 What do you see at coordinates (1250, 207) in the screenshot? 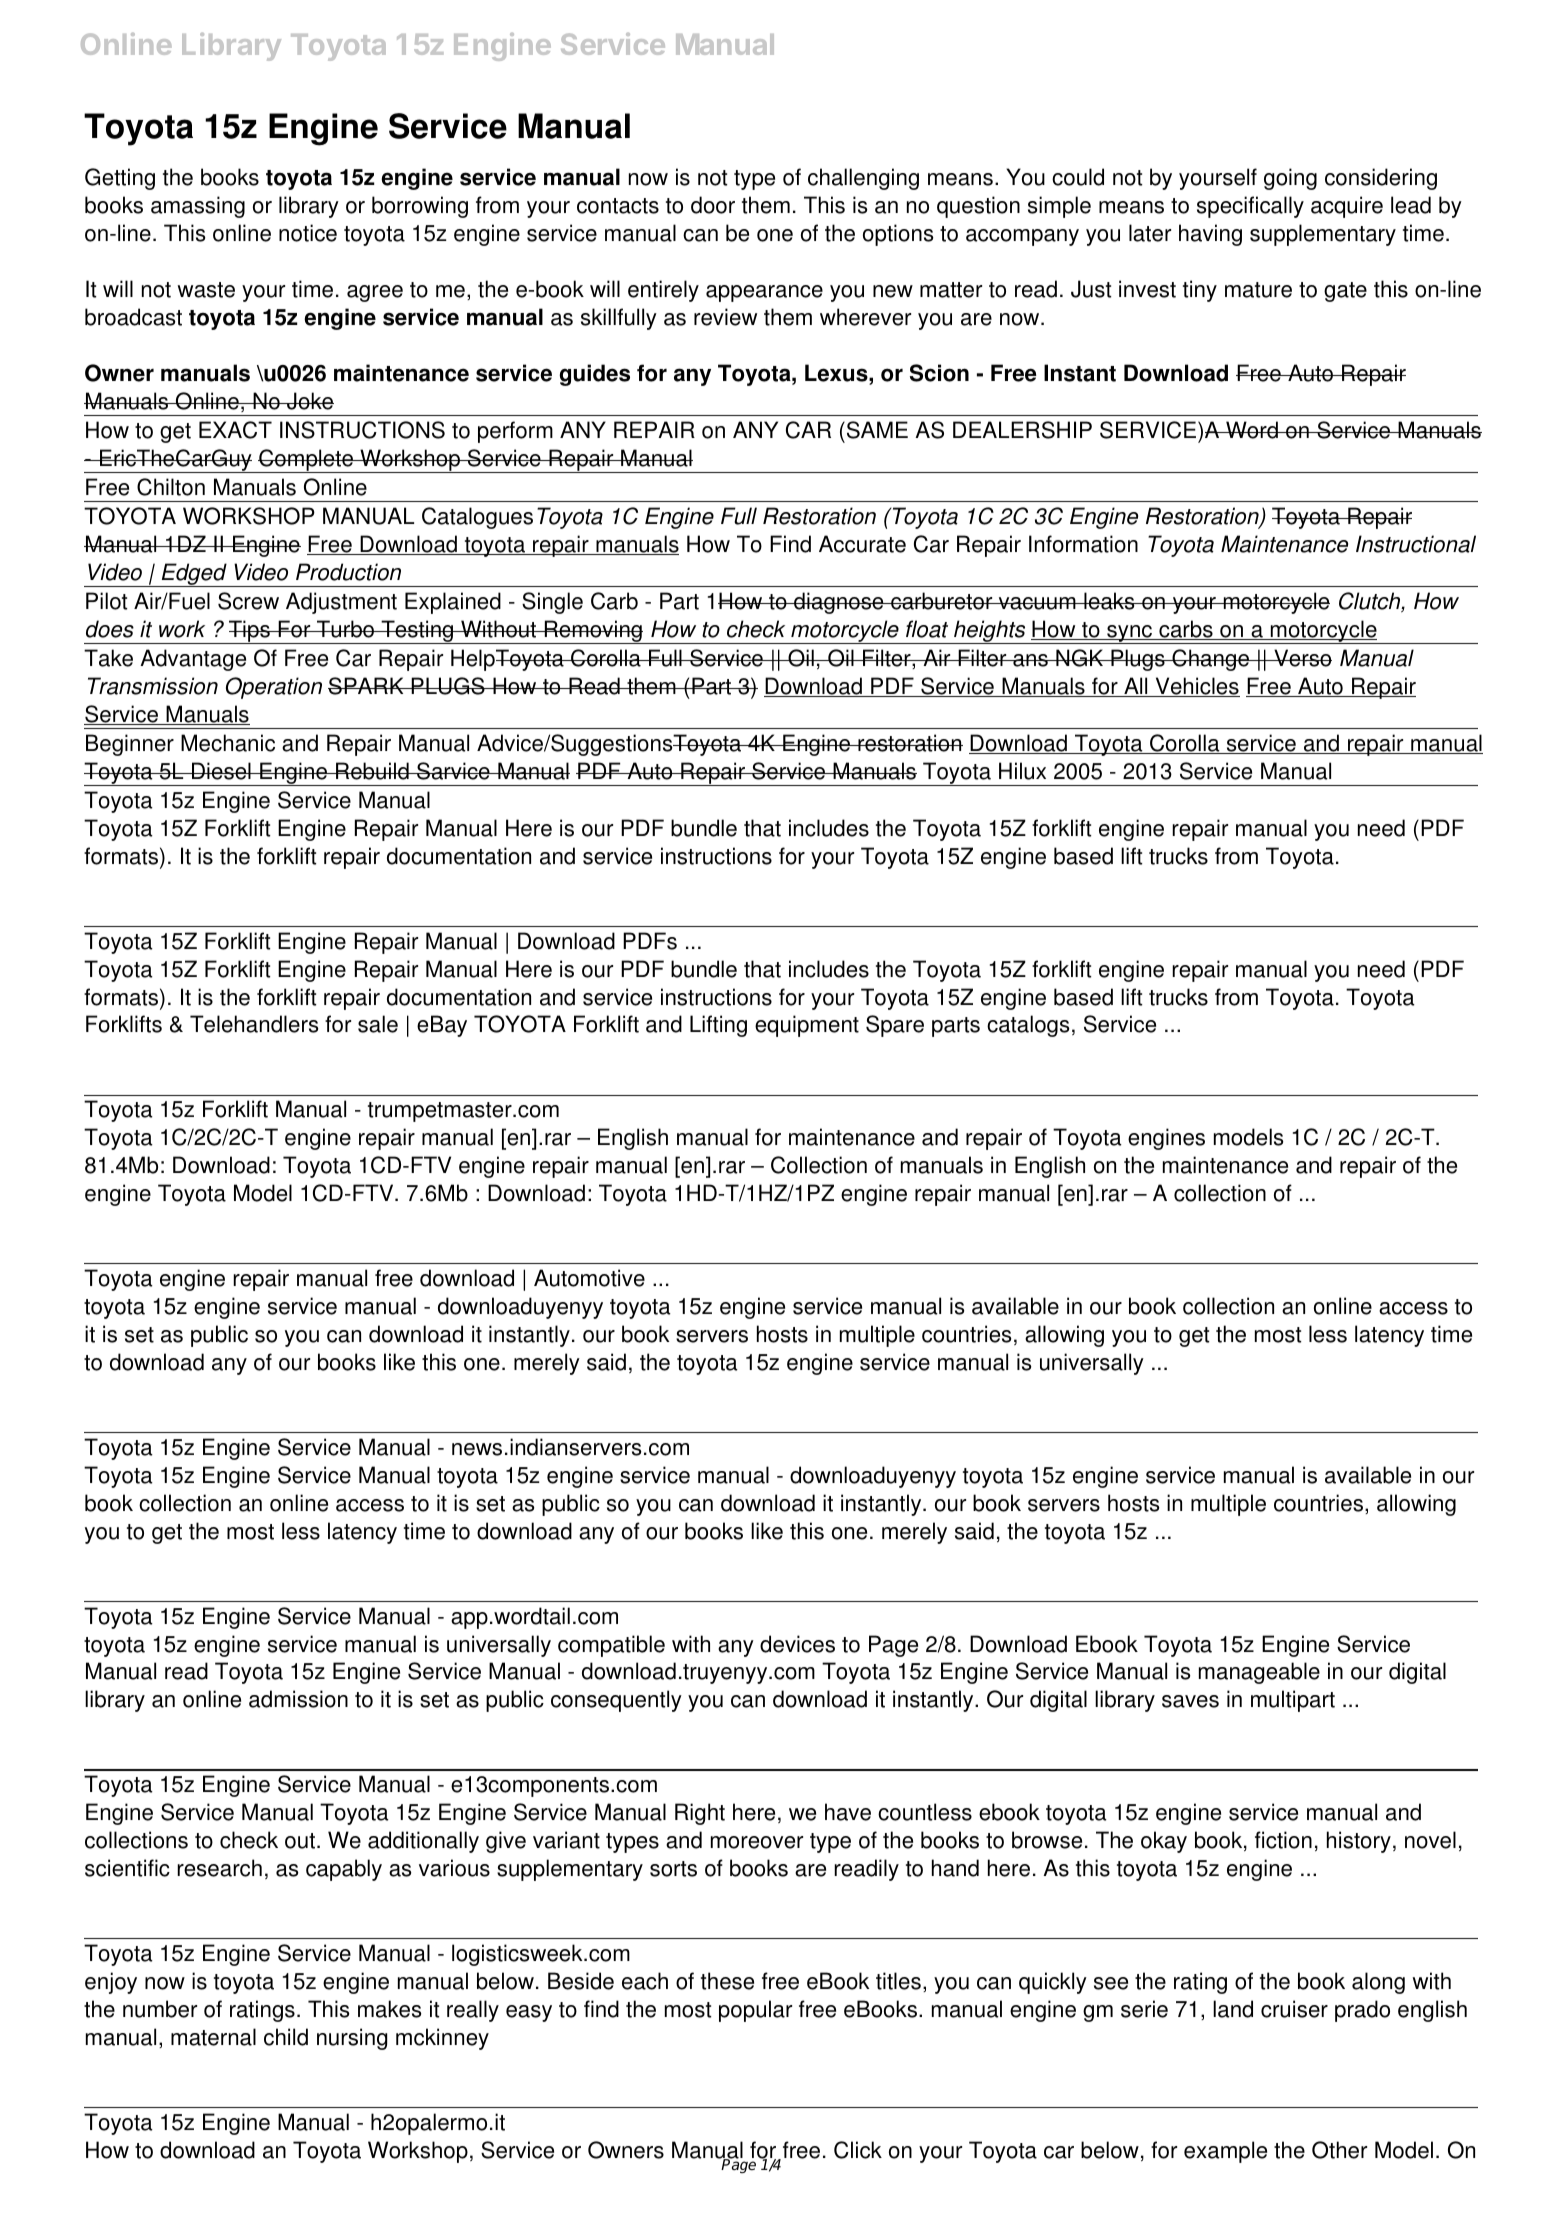
I see `specifically` at bounding box center [1250, 207].
